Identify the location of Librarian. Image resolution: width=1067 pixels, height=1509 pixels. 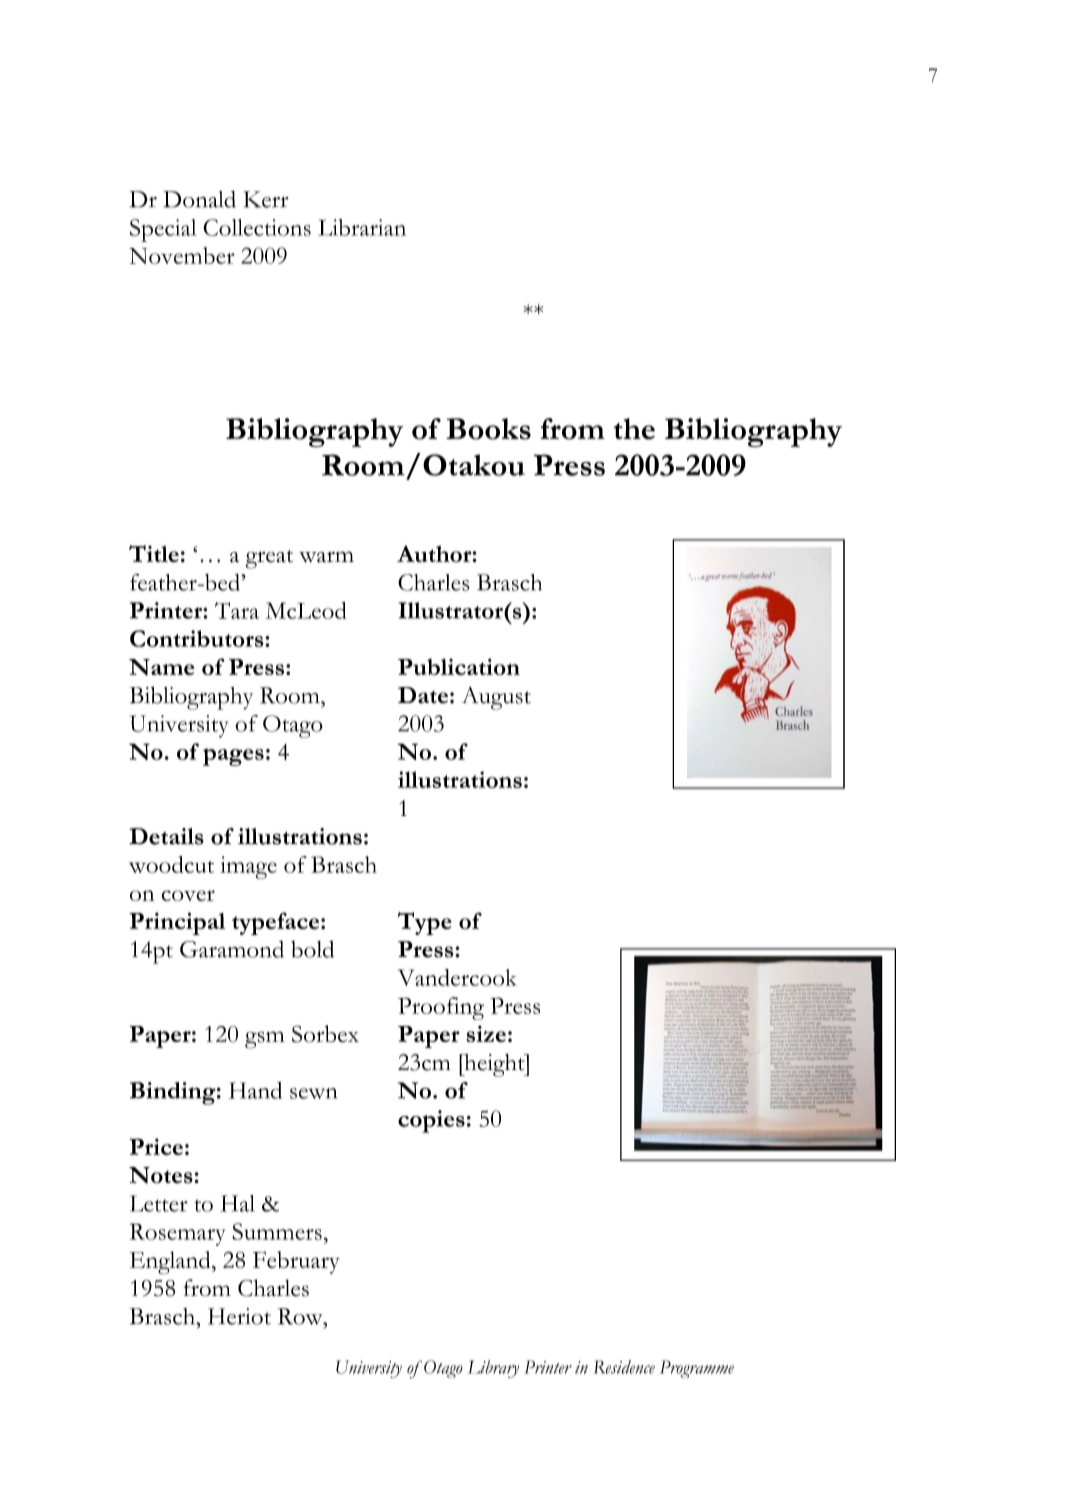
(362, 227).
